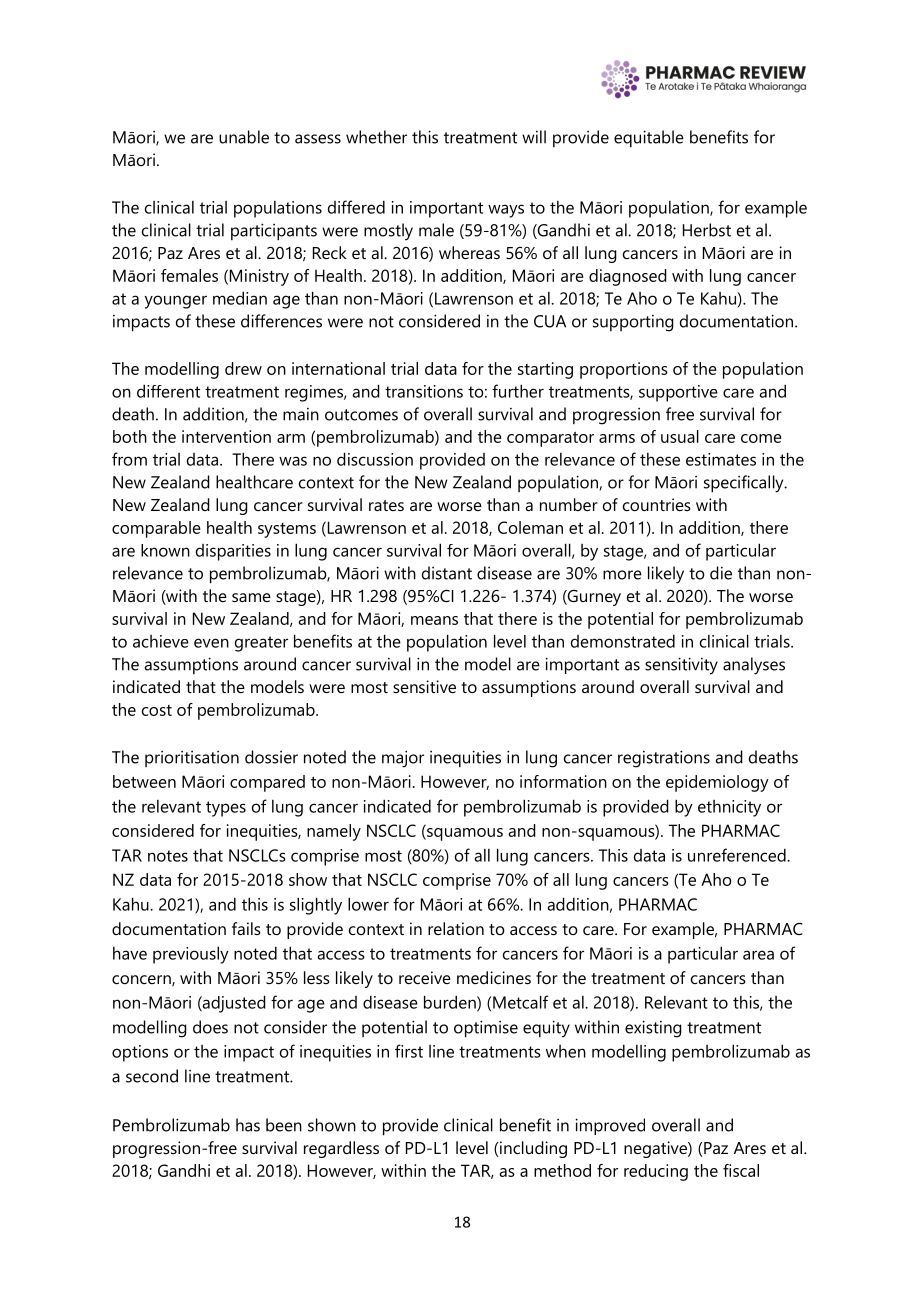 Image resolution: width=924 pixels, height=1308 pixels. What do you see at coordinates (656, 1172) in the page?
I see `reducing` at bounding box center [656, 1172].
